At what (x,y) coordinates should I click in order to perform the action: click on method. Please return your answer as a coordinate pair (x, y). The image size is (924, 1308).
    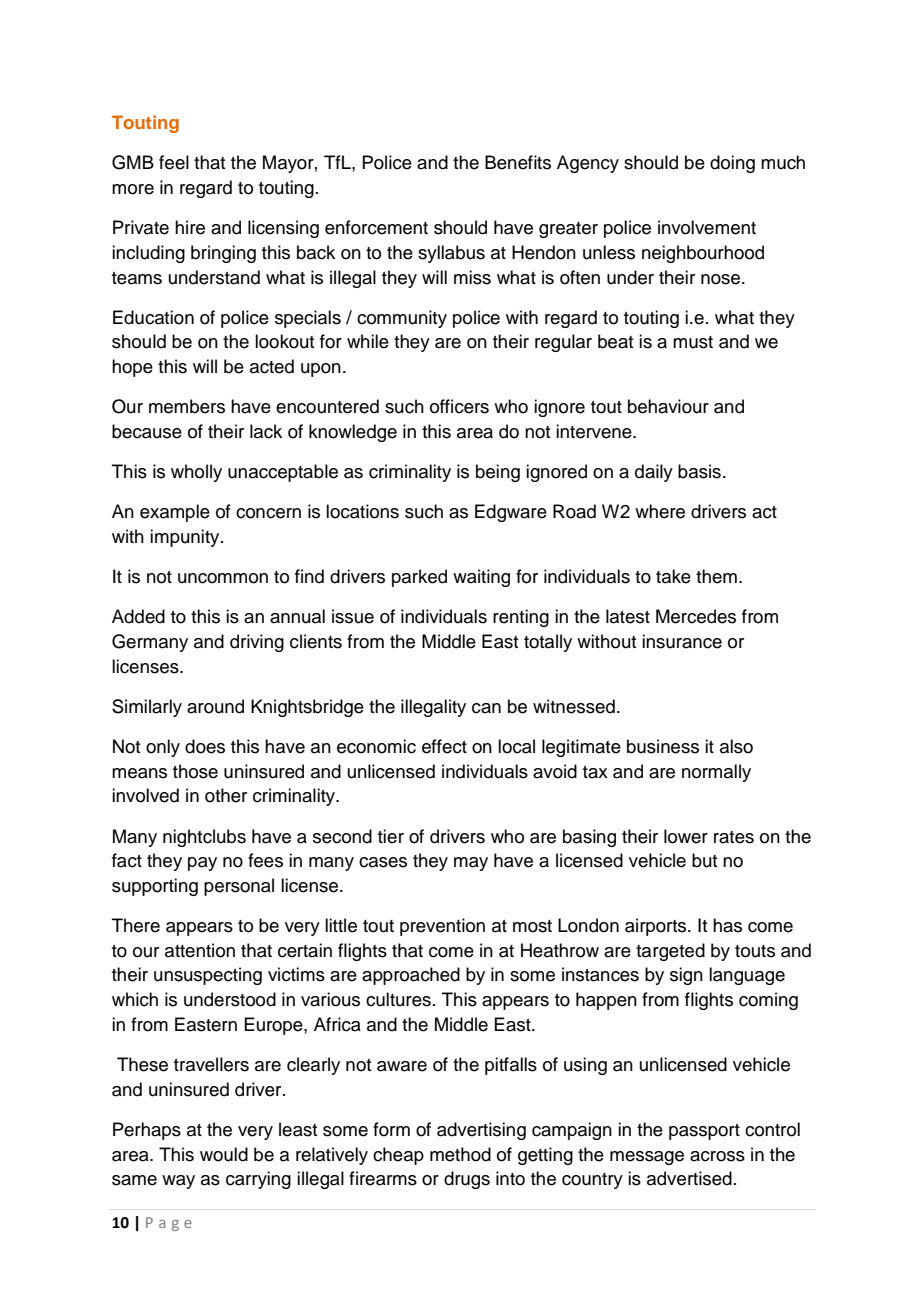
    Looking at the image, I should click on (460, 1154).
